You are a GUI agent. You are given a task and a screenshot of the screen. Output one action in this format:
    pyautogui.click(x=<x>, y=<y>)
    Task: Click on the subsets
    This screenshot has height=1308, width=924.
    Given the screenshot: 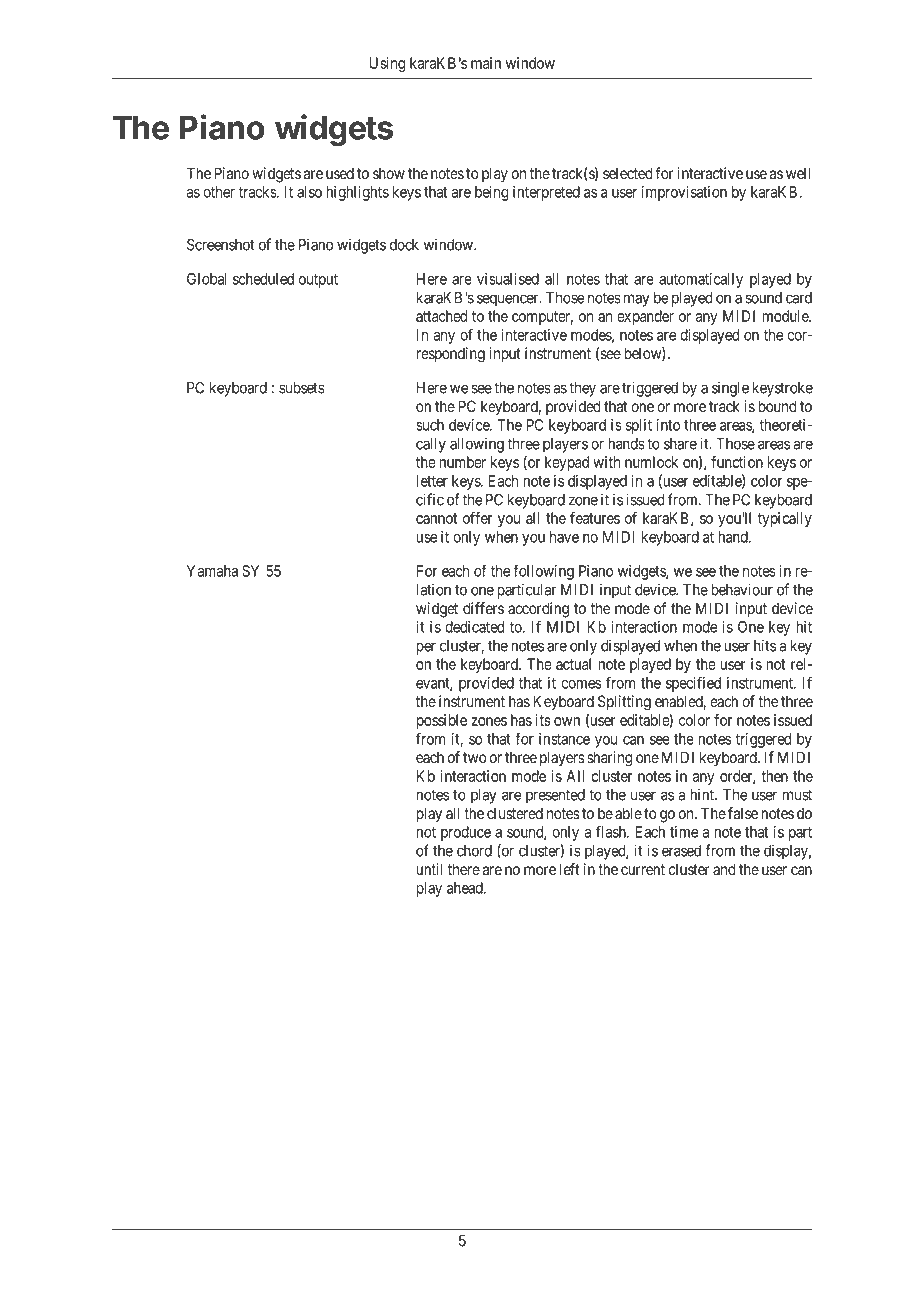 What is the action you would take?
    pyautogui.click(x=302, y=388)
